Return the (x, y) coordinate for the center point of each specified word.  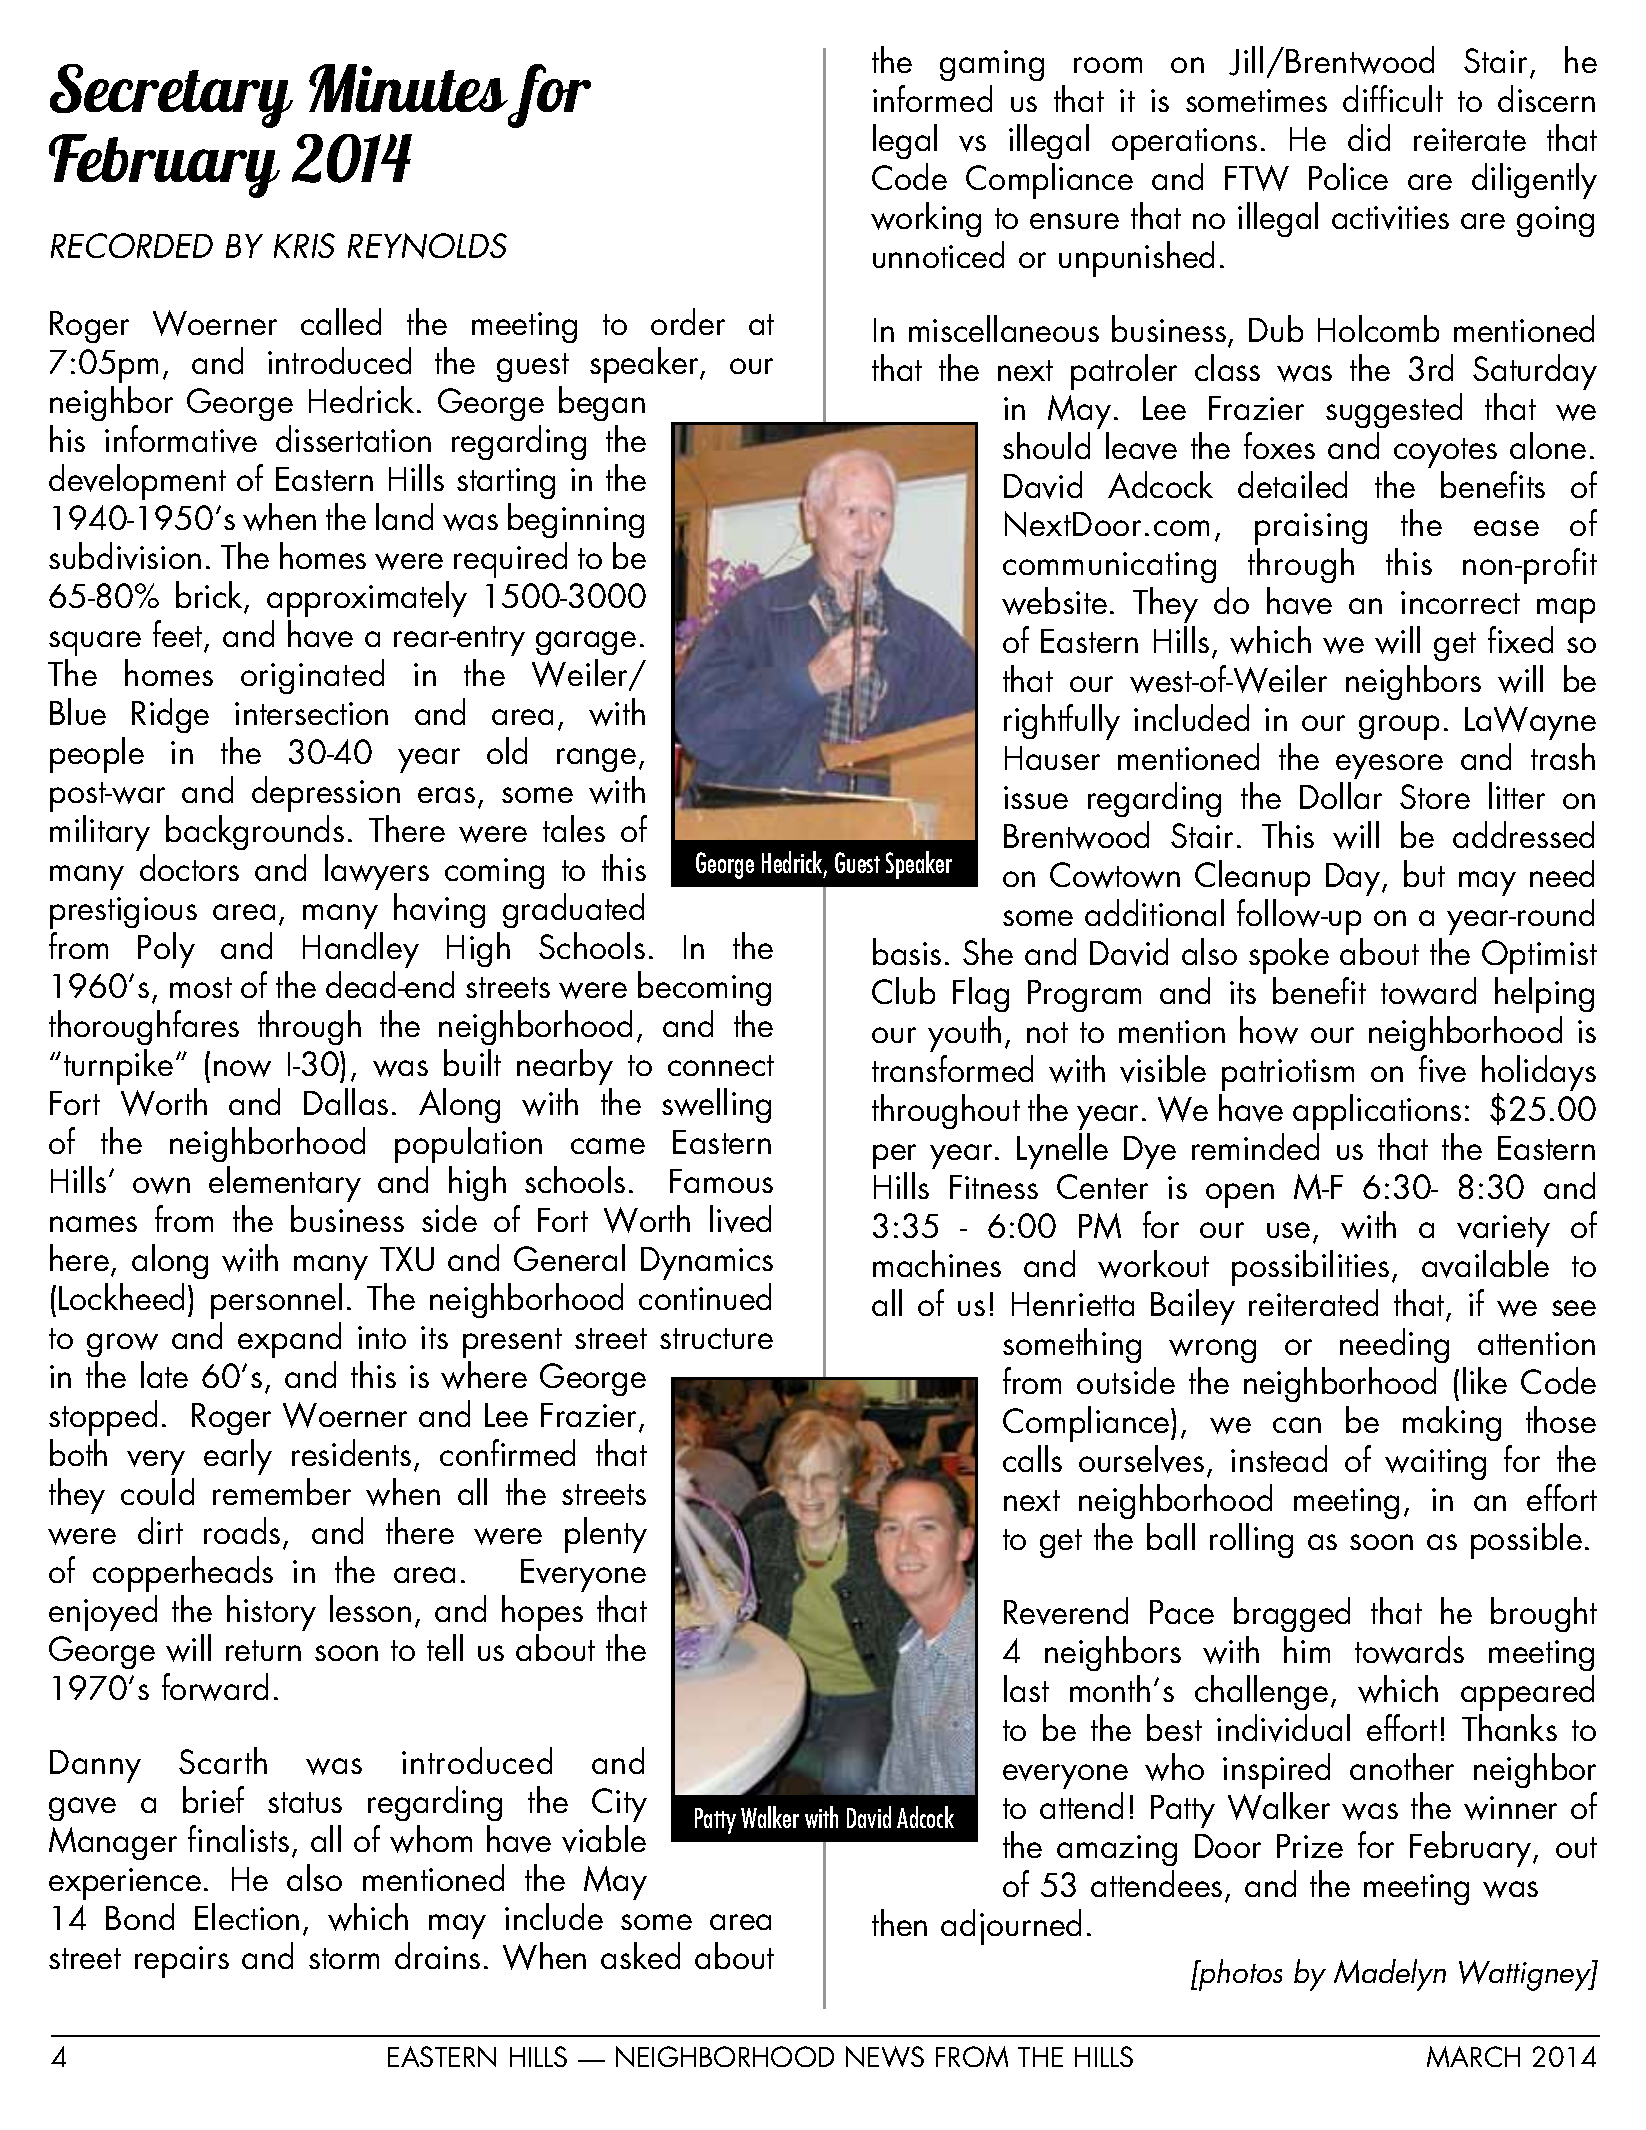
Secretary (171, 96)
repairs (182, 1962)
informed (932, 98)
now (242, 1068)
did (1369, 137)
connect (721, 1065)
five (1442, 1069)
